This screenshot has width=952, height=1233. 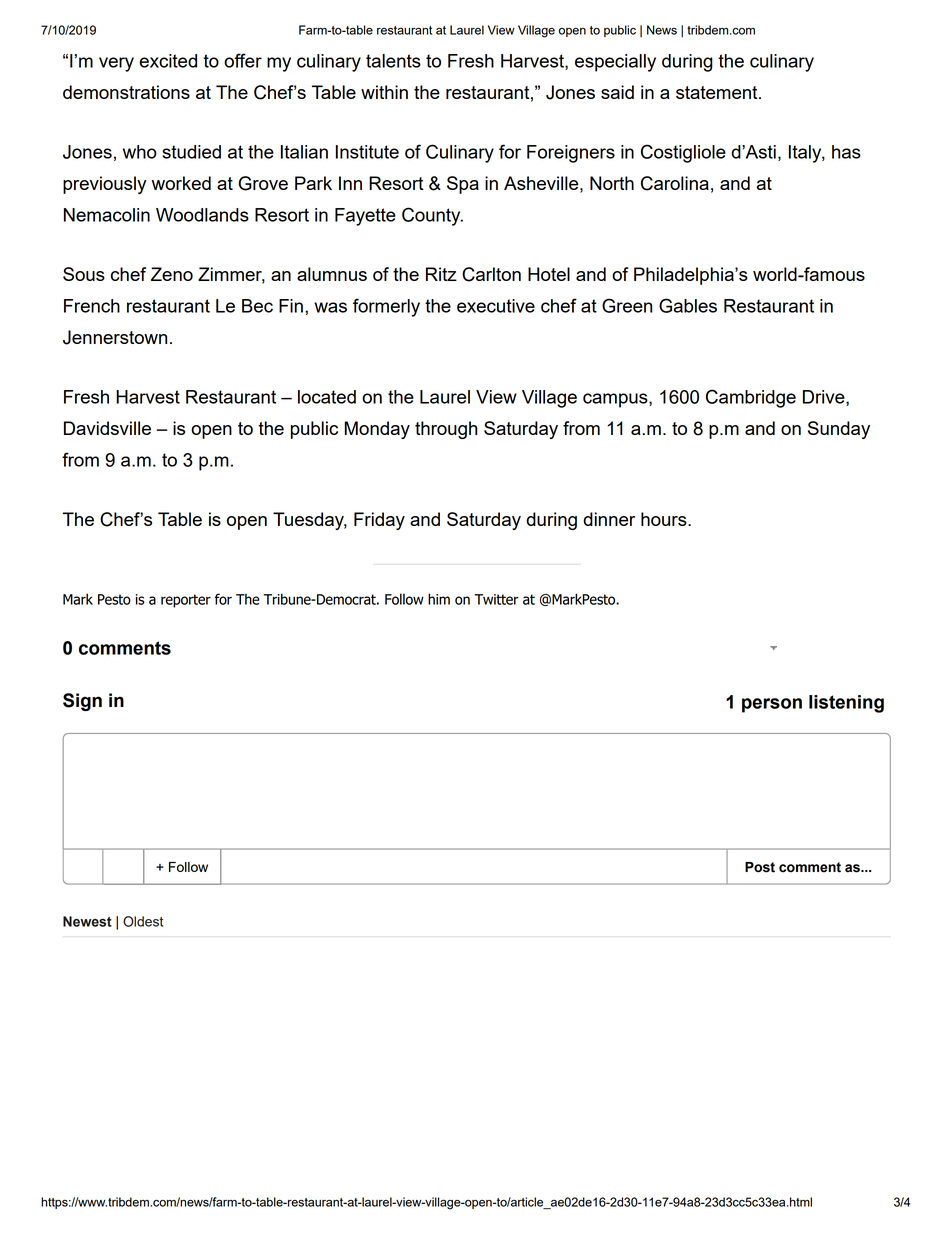 I want to click on Oldest, so click(x=143, y=921).
